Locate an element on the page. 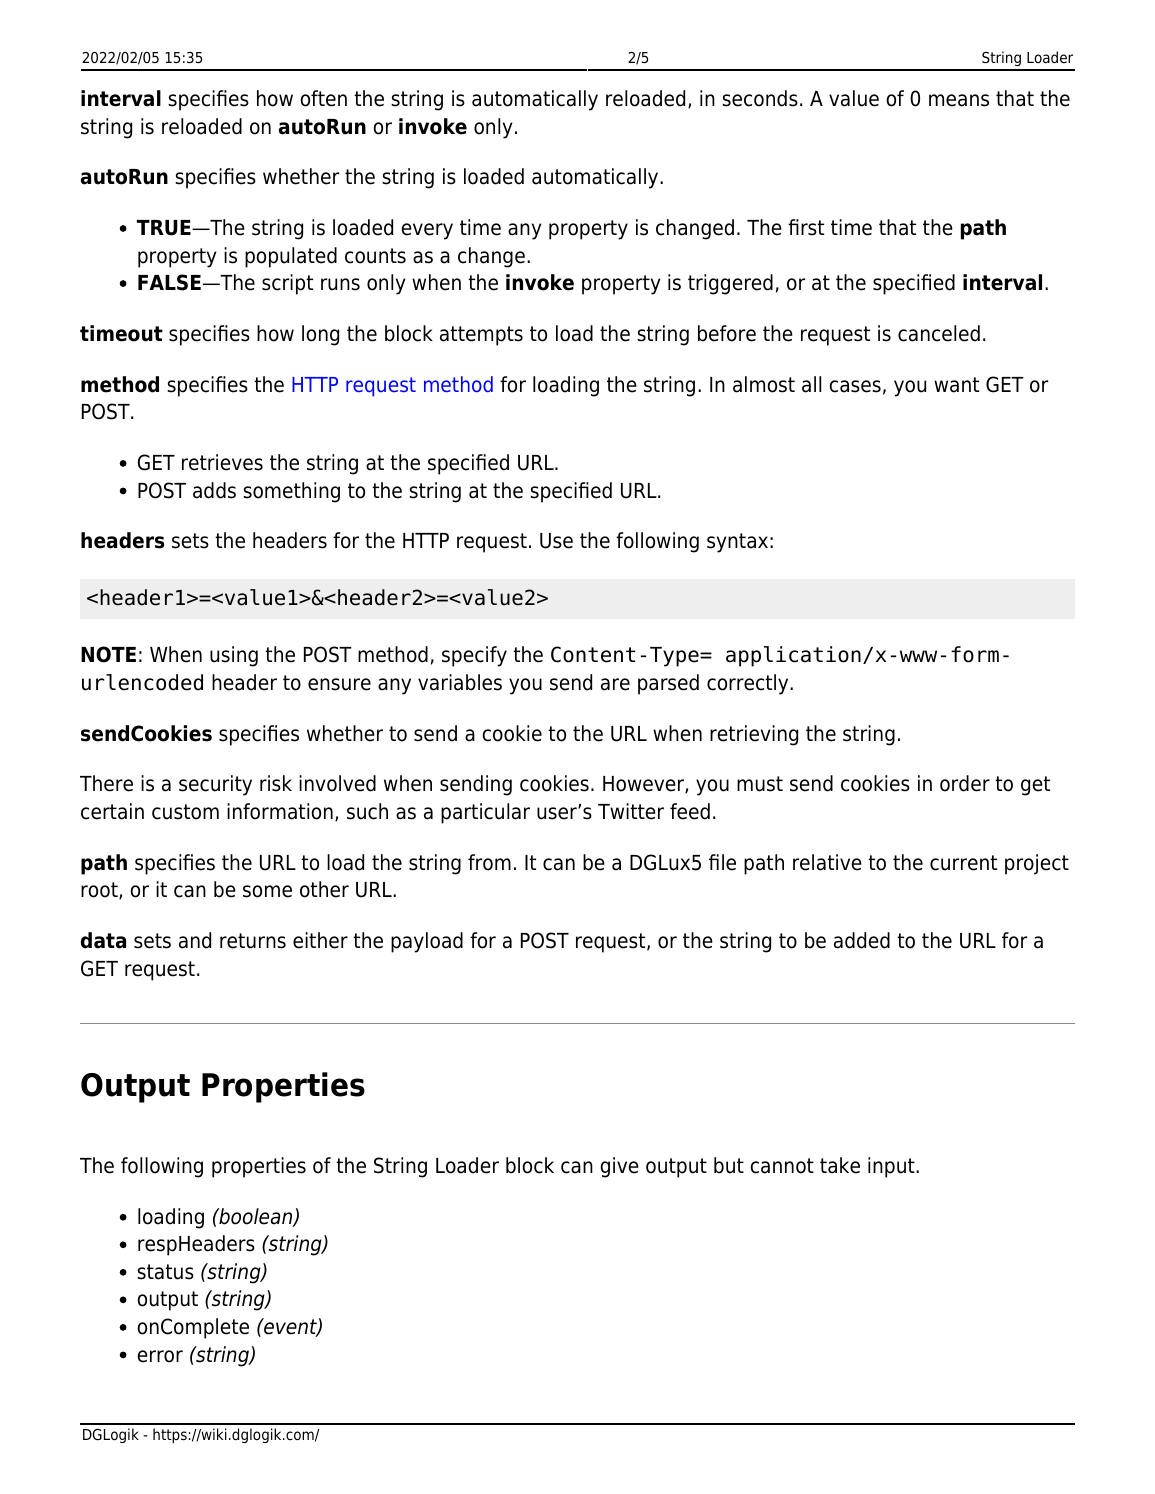  often is located at coordinates (323, 98).
